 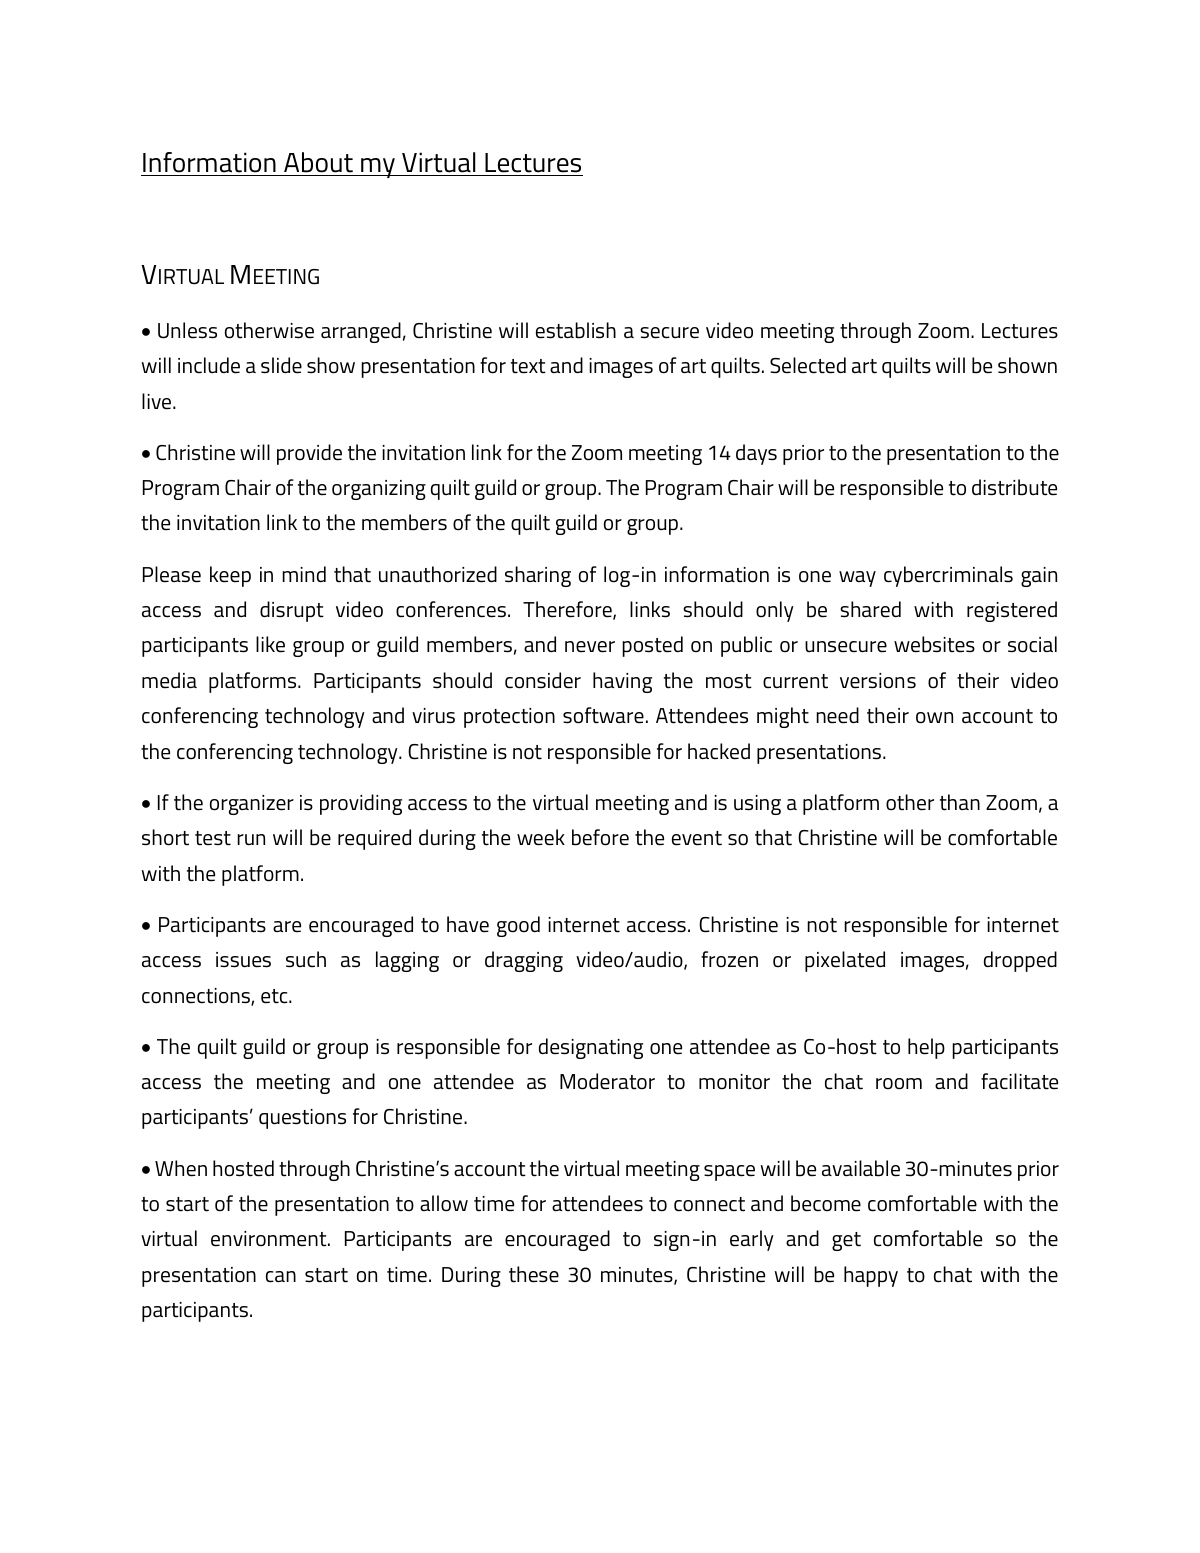 What do you see at coordinates (1014, 487) in the screenshot?
I see `distribute` at bounding box center [1014, 487].
